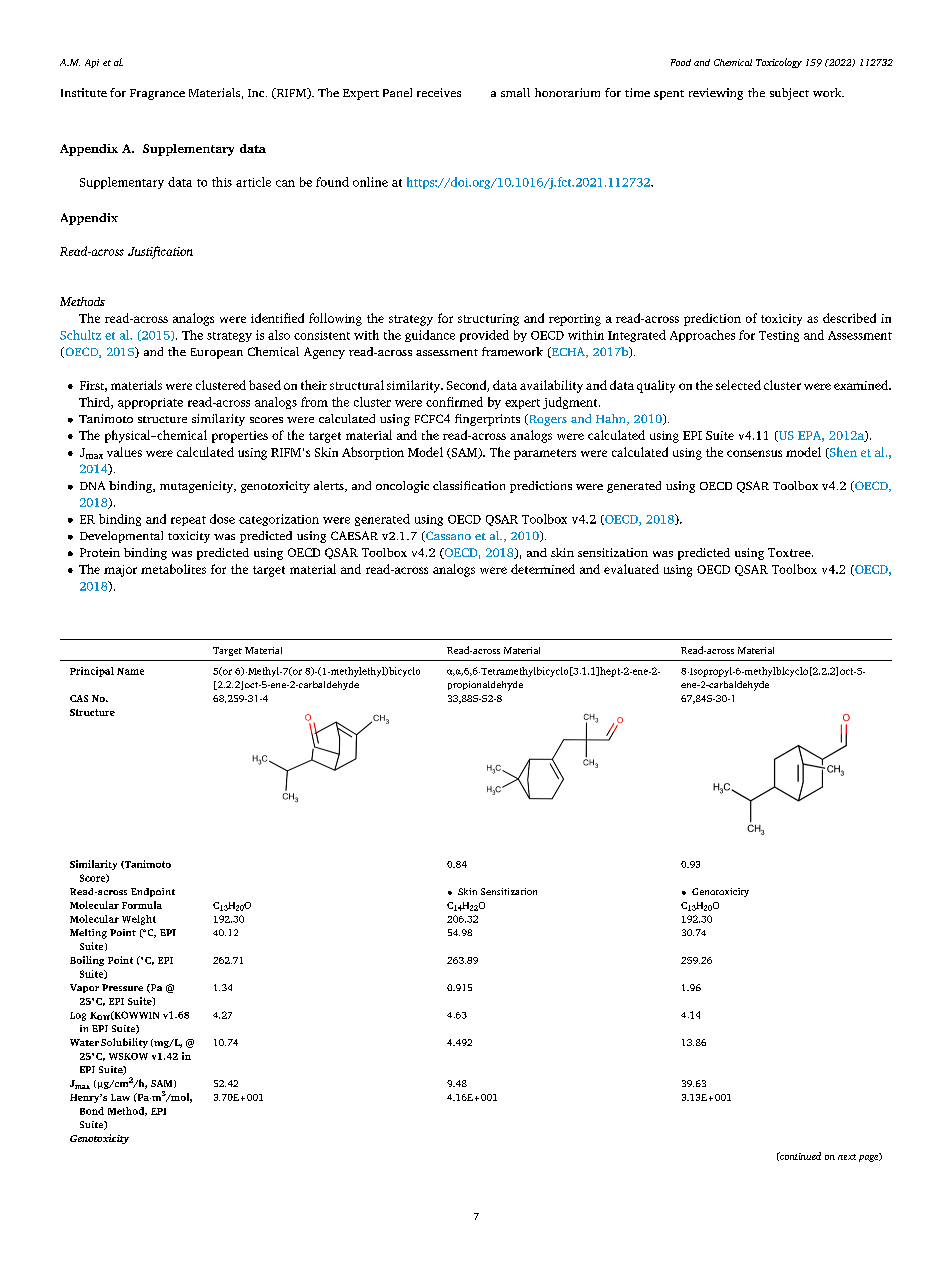 This screenshot has width=952, height=1270. I want to click on Solubility, so click(124, 1043).
